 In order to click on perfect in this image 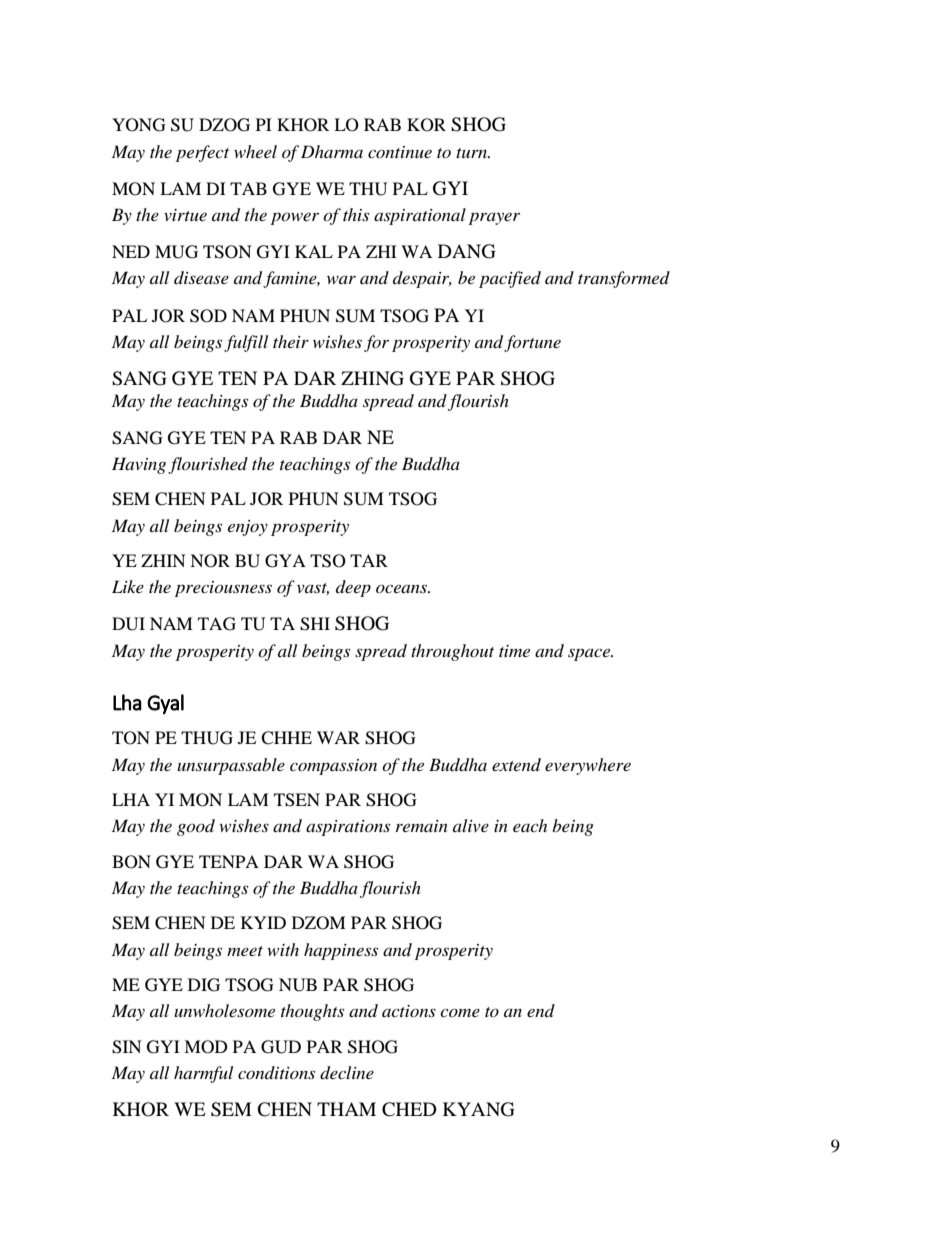, I will do `click(202, 153)`.
